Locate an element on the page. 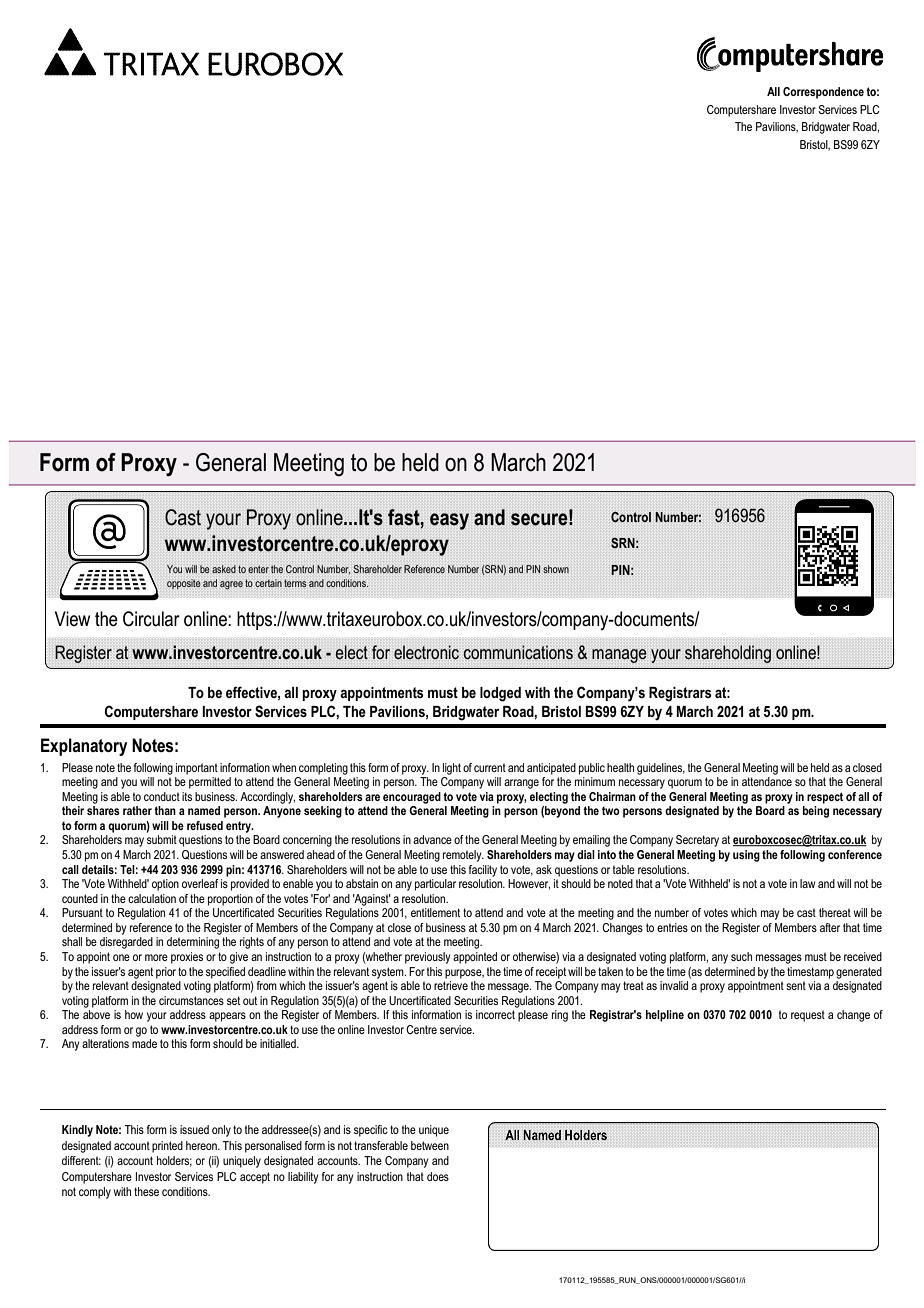  printed is located at coordinates (167, 1147).
